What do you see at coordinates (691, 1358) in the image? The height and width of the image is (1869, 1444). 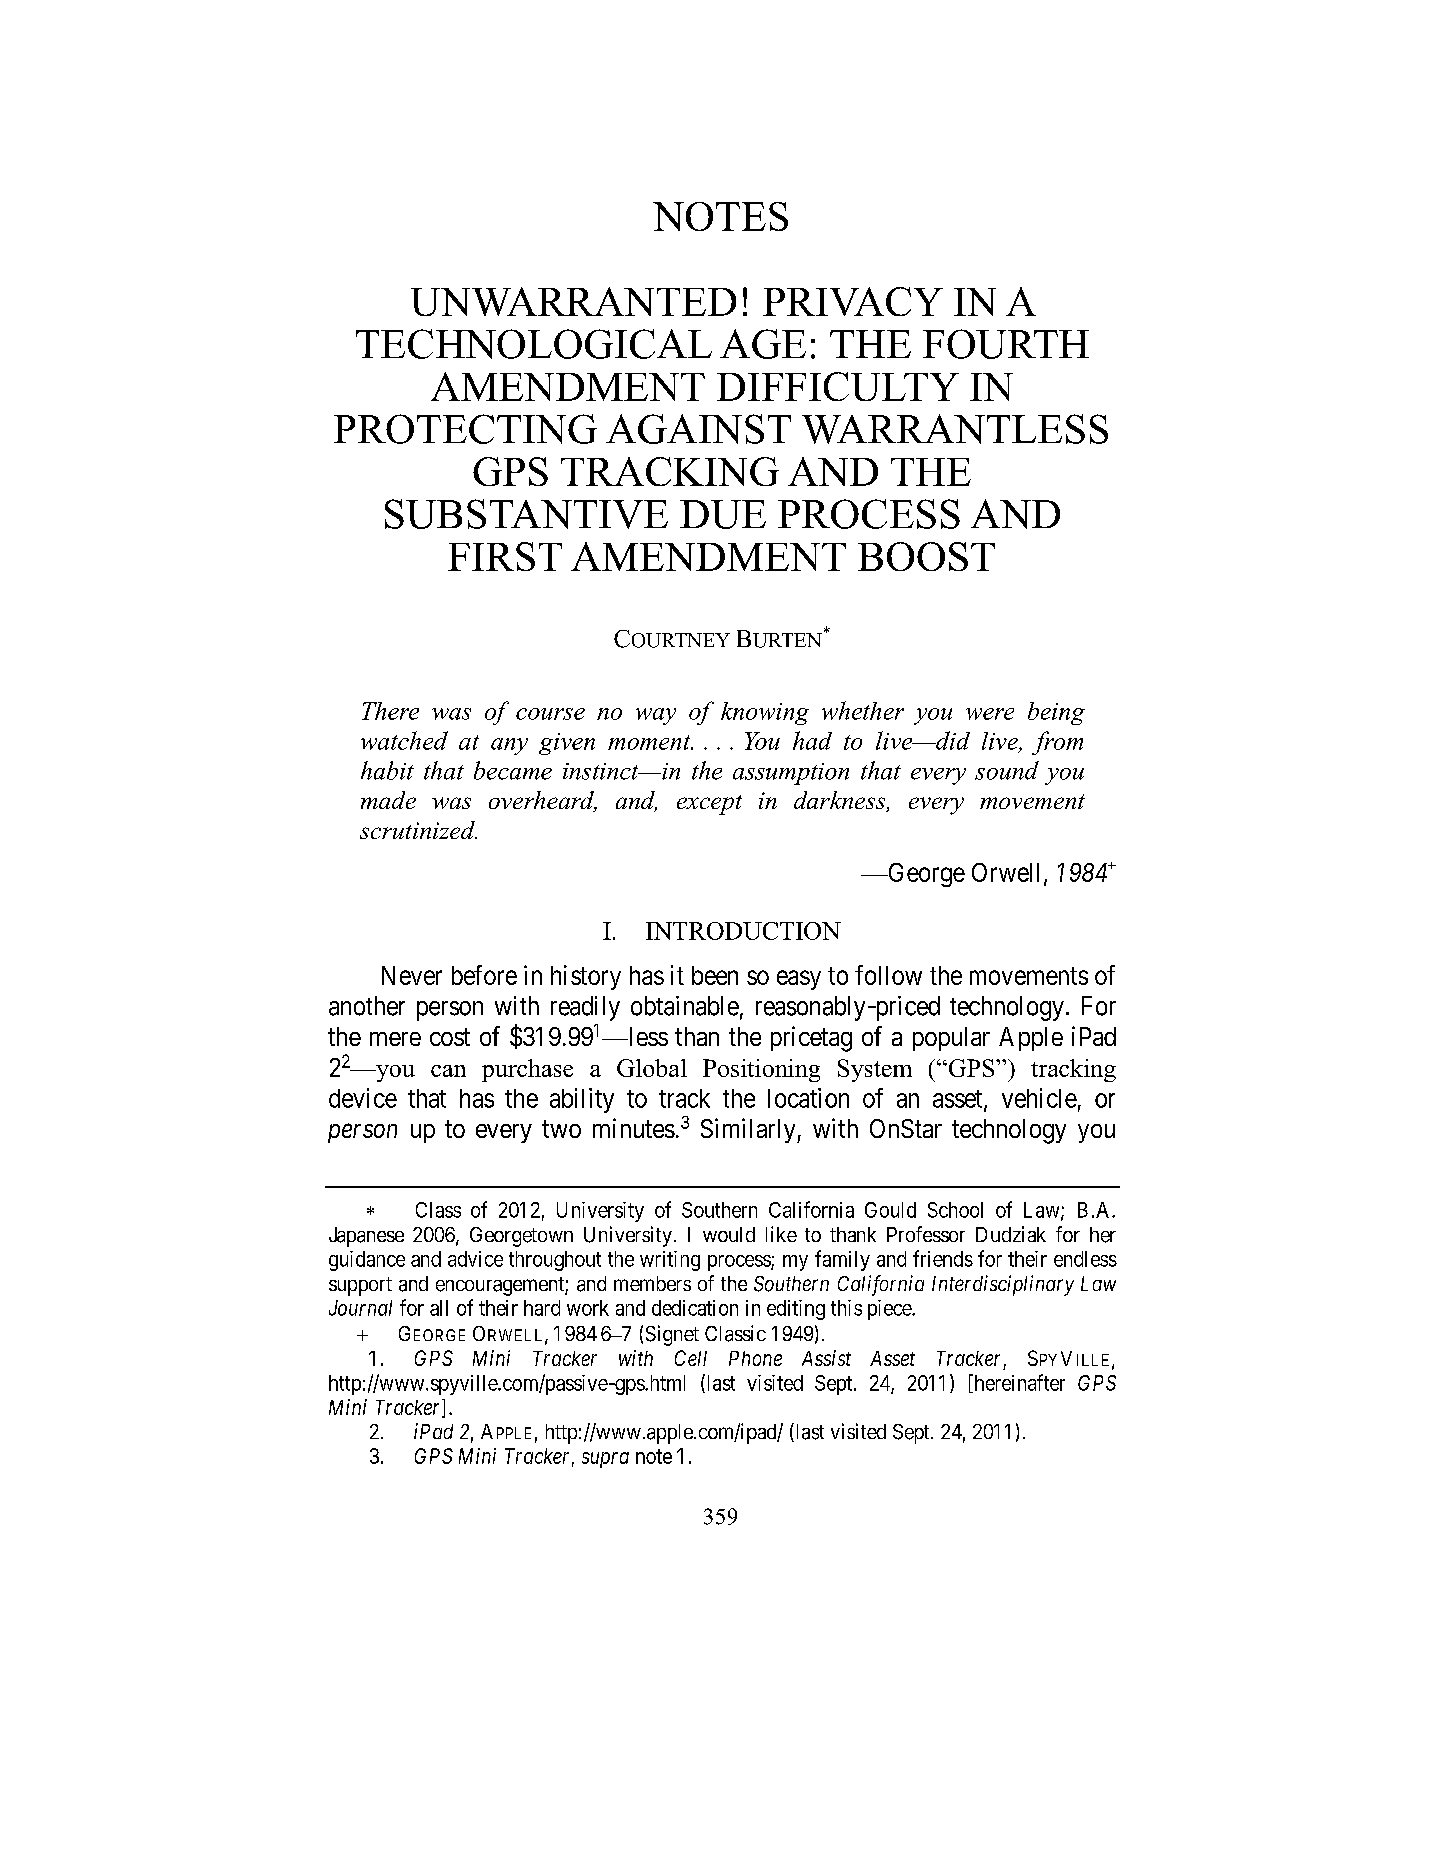 I see `Cell` at bounding box center [691, 1358].
